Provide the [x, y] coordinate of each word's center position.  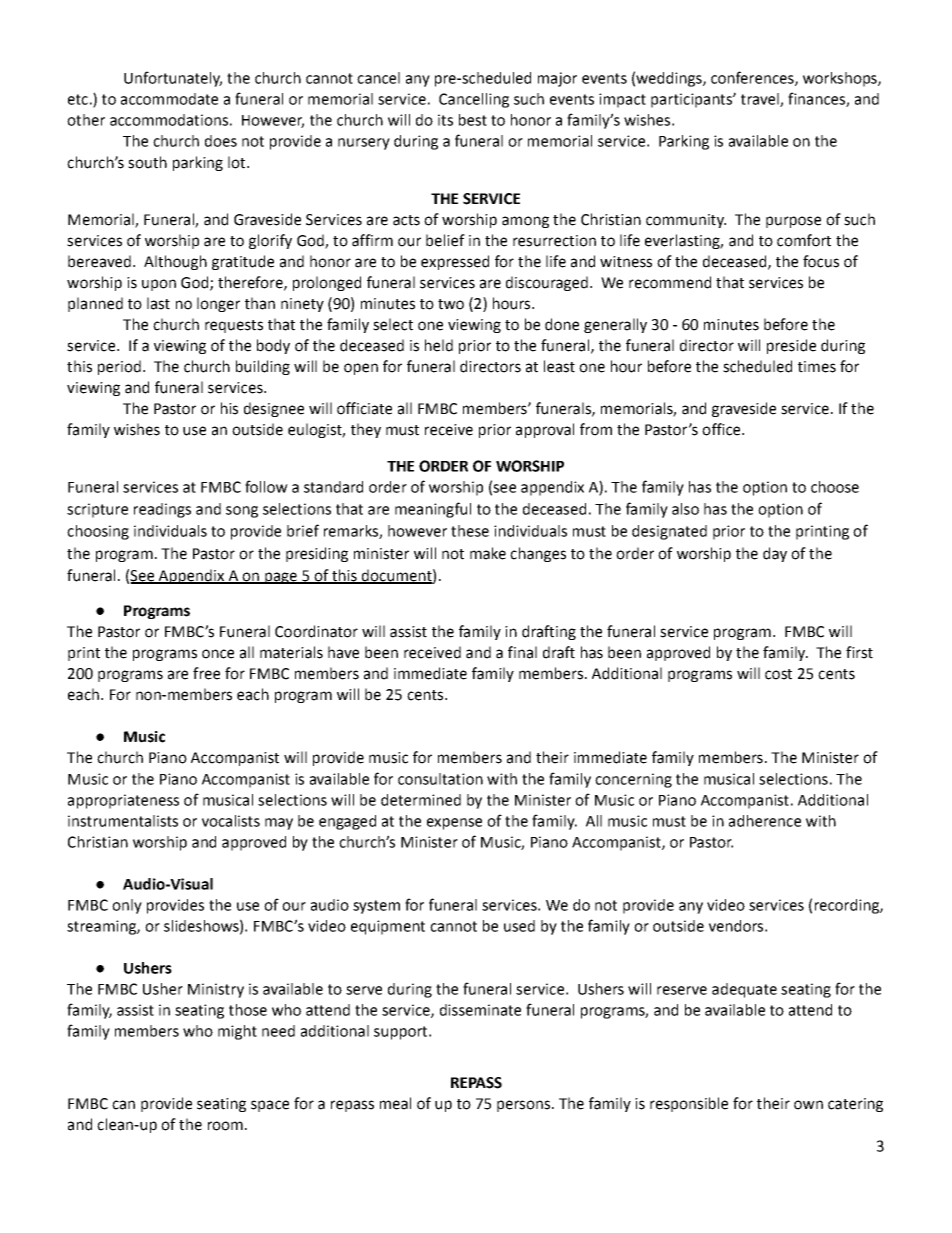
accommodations [169, 120]
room [225, 1126]
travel [761, 100]
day [775, 554]
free [206, 673]
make [488, 553]
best [473, 120]
